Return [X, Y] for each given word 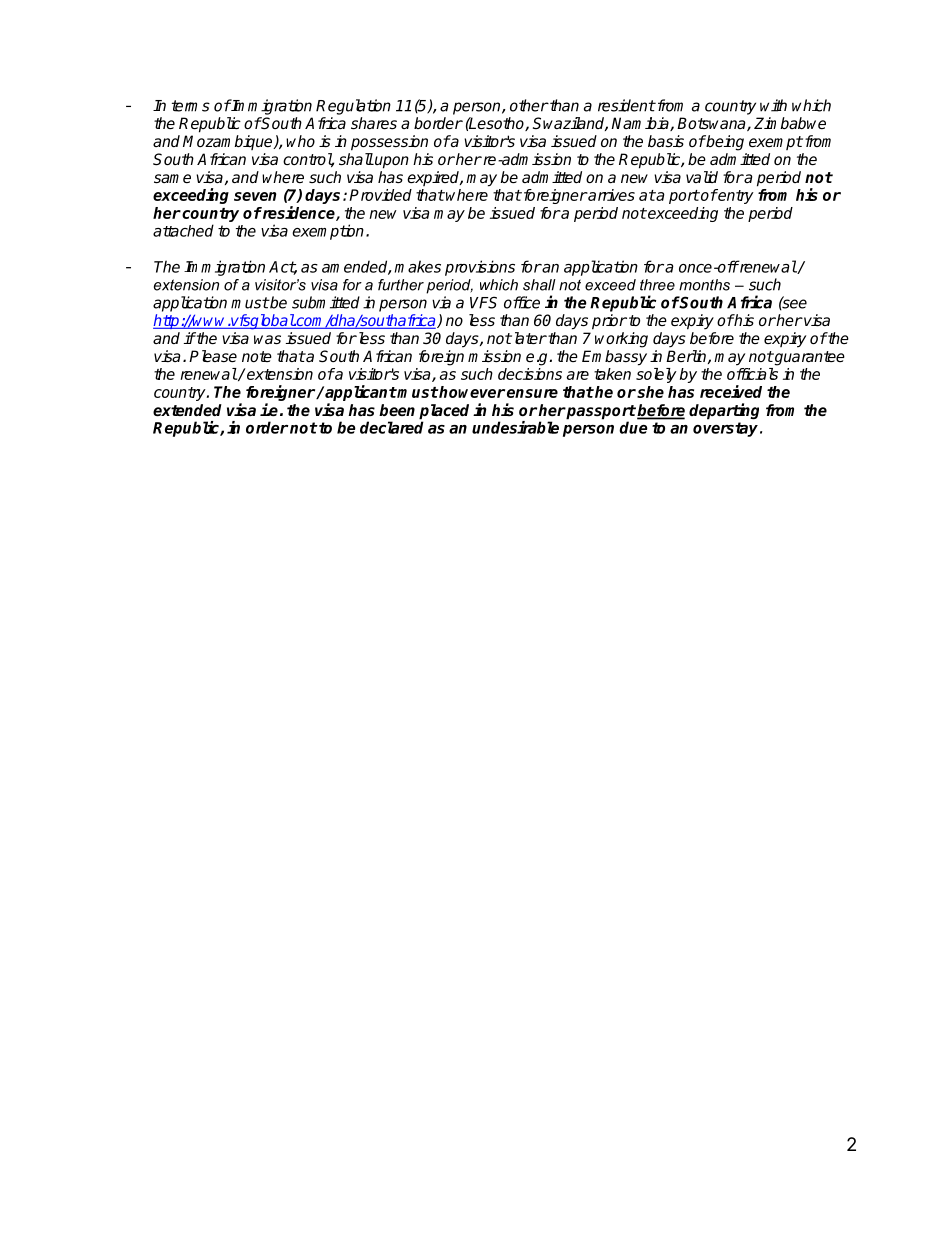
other [529, 105]
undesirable [515, 427]
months [704, 285]
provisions [480, 268]
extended [187, 410]
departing [724, 411]
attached [183, 230]
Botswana [712, 124]
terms [191, 106]
